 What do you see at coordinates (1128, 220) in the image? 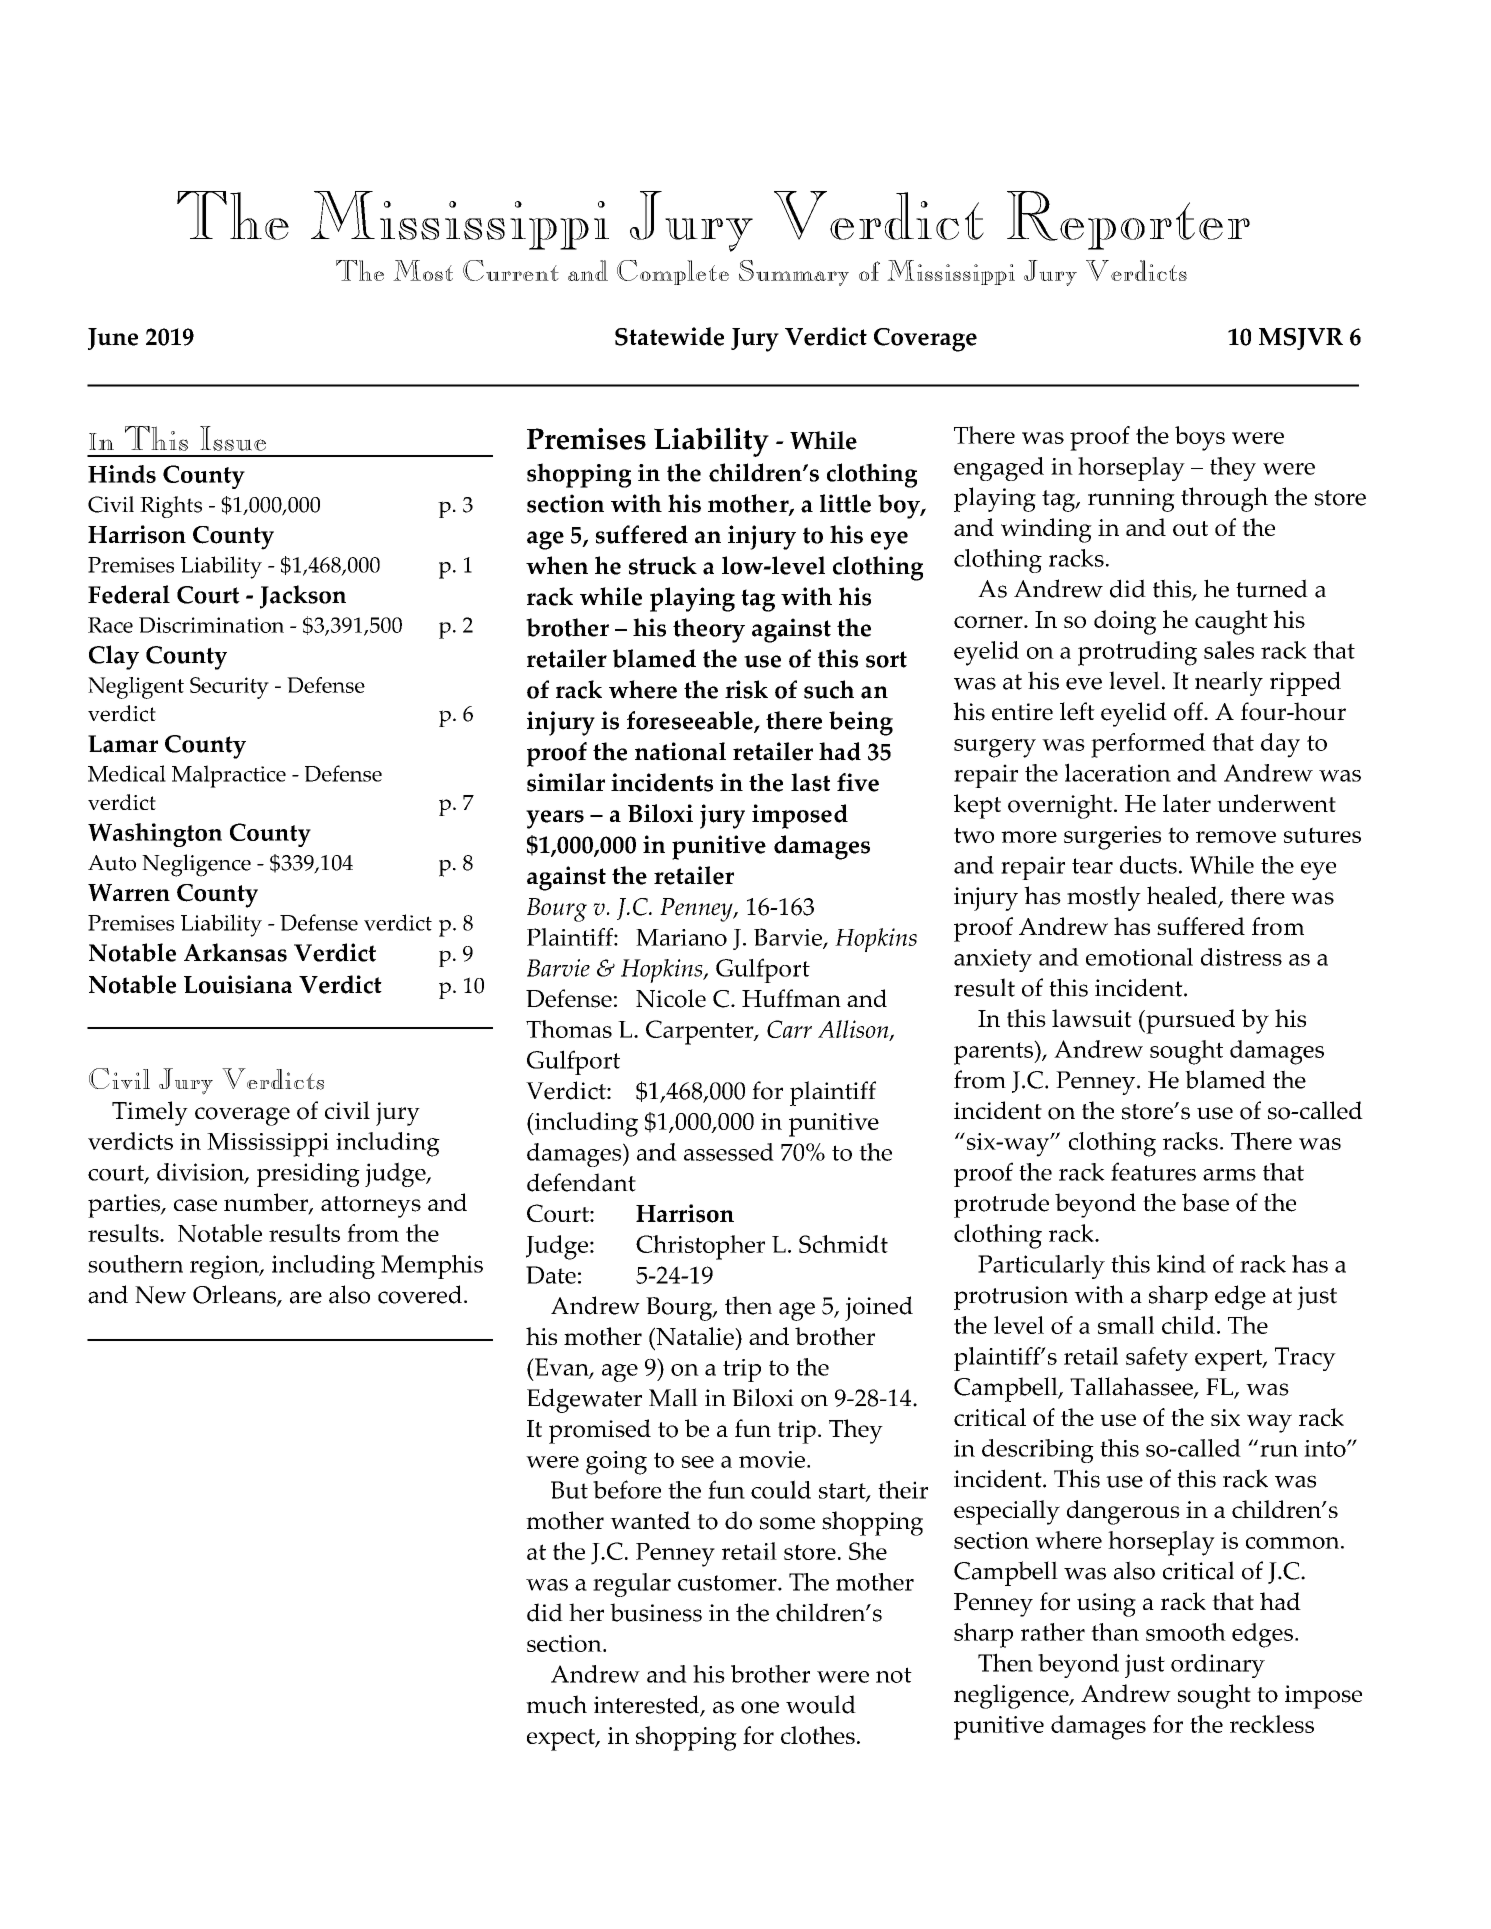
I see `Reporter` at bounding box center [1128, 220].
